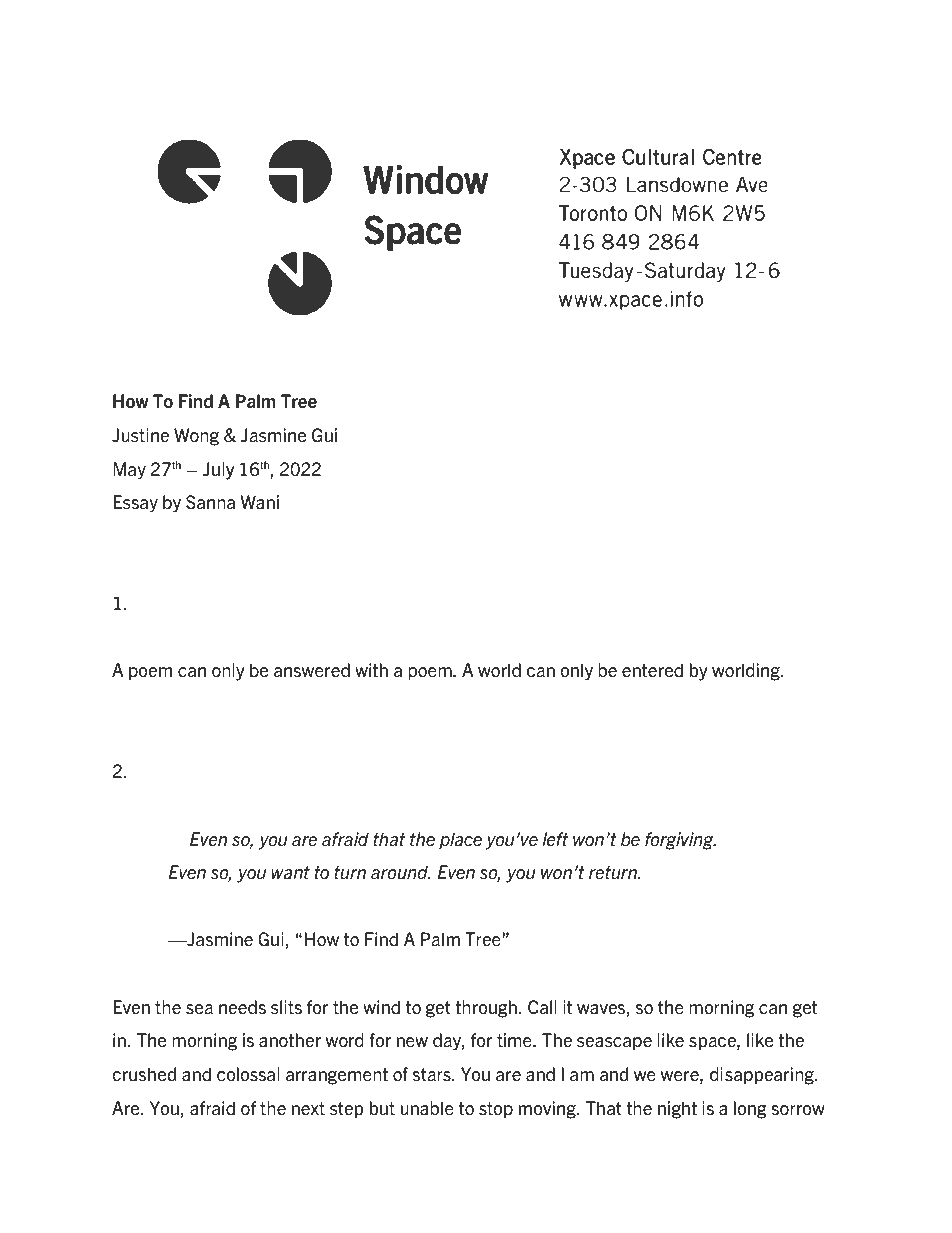  I want to click on forgiving, so click(680, 841).
